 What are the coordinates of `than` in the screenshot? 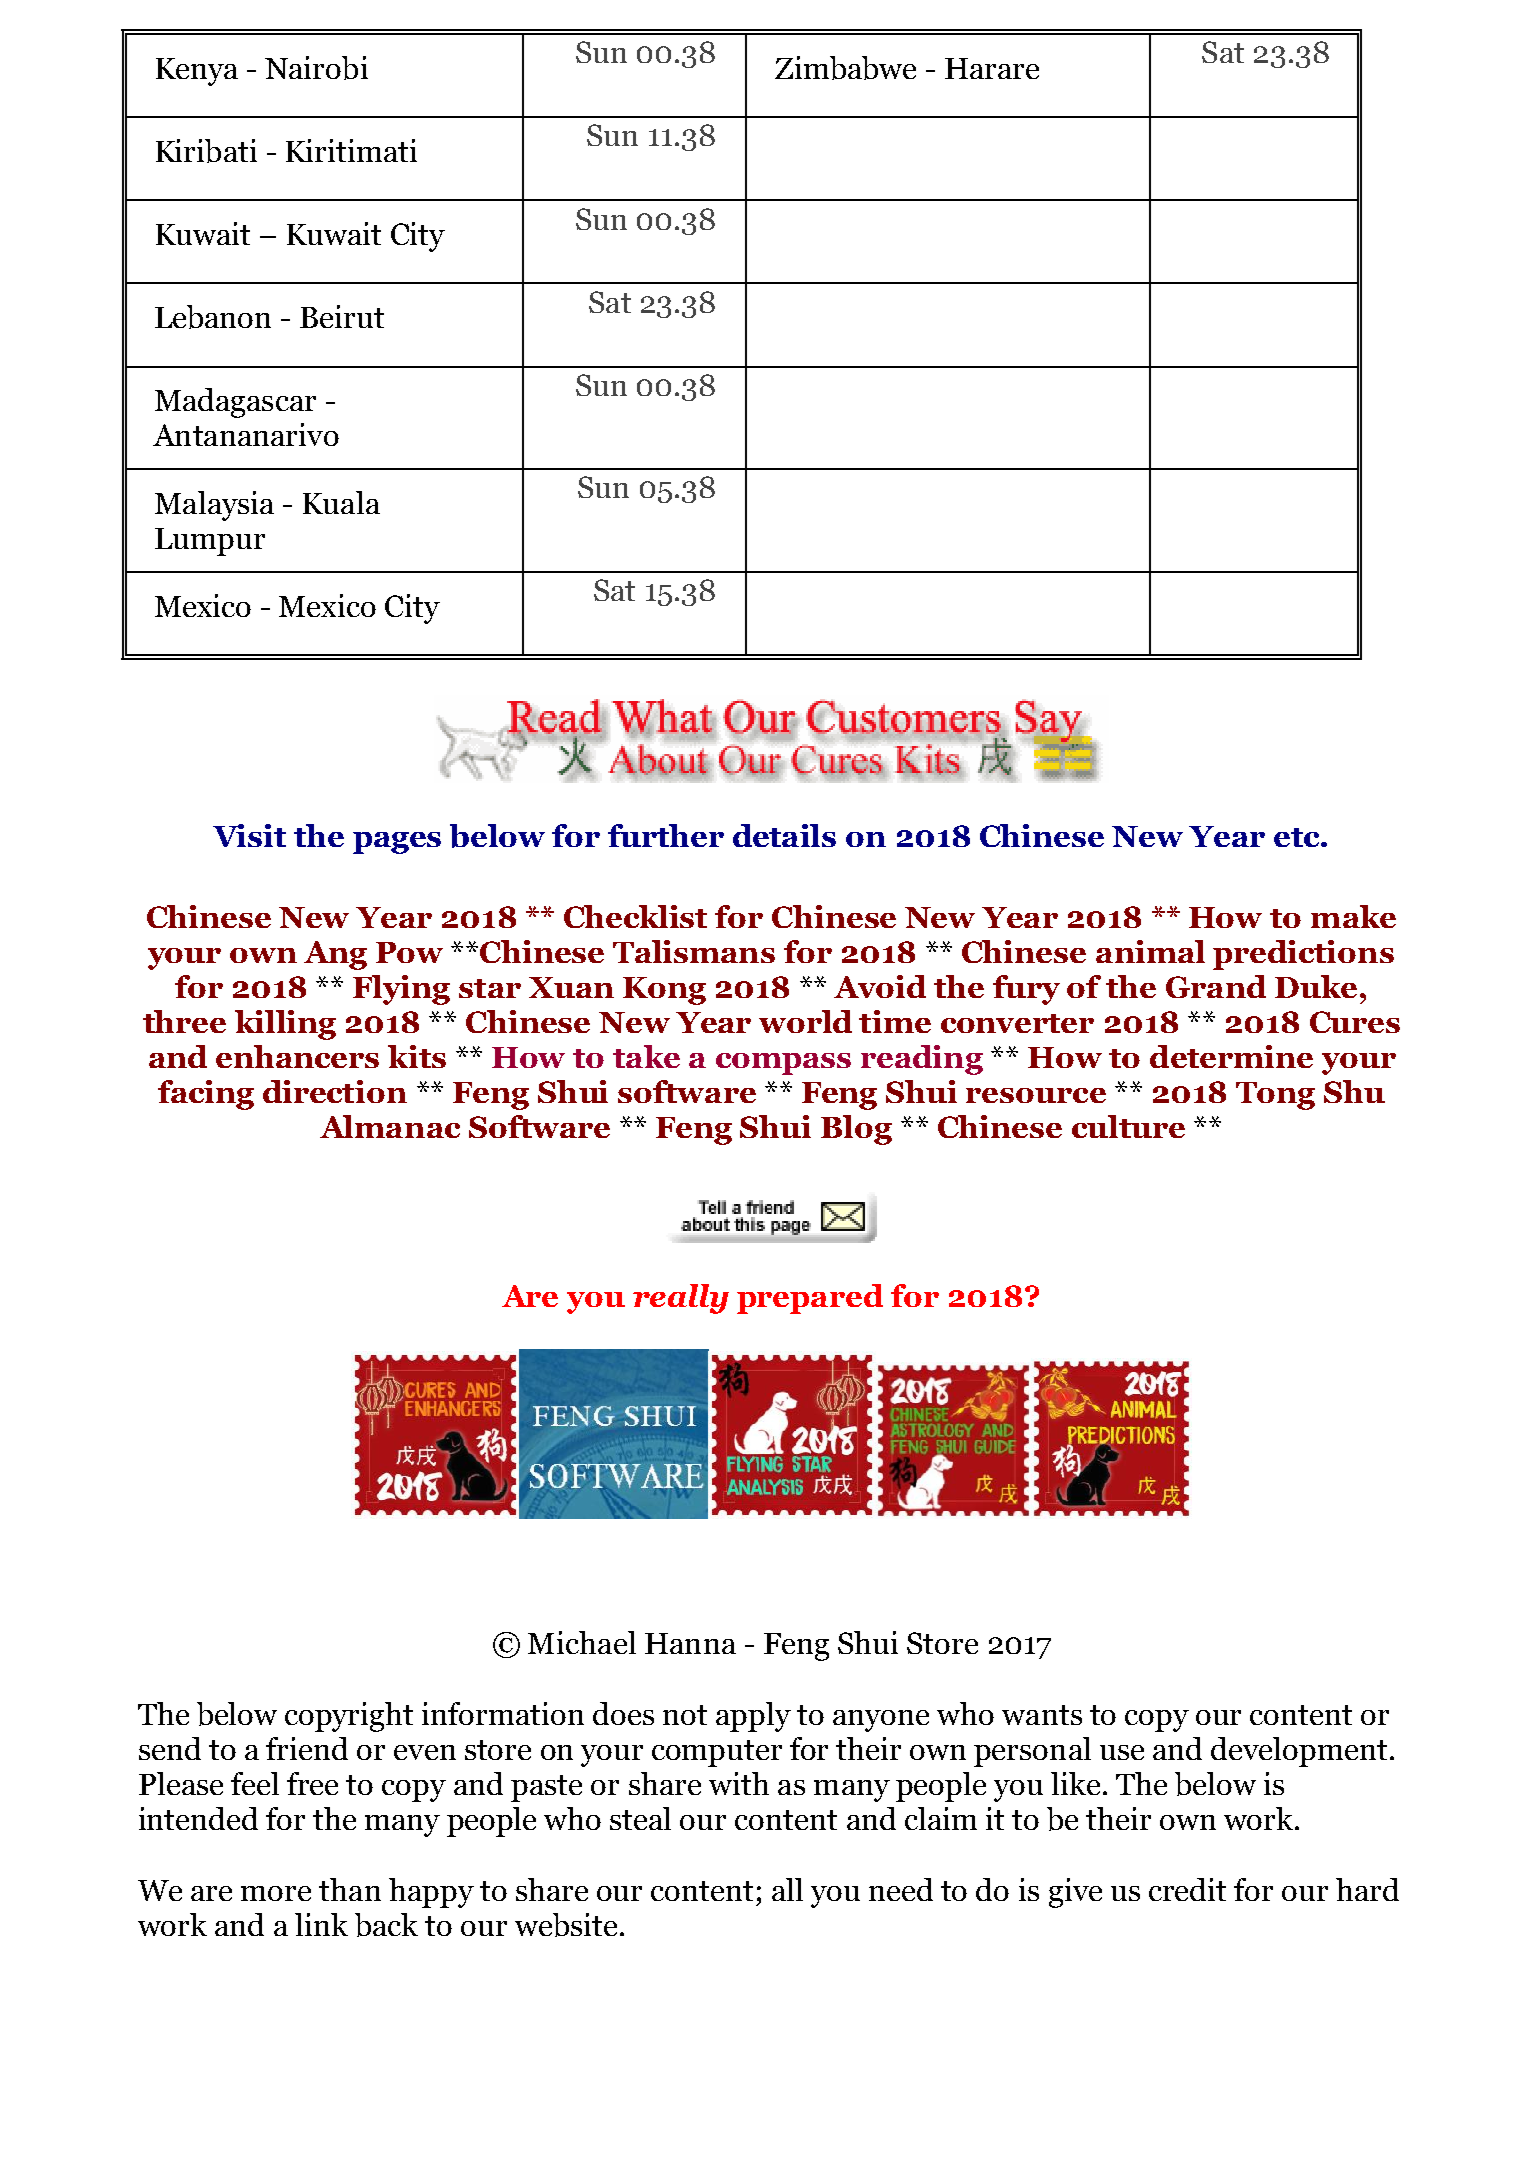 It's located at (350, 1889).
